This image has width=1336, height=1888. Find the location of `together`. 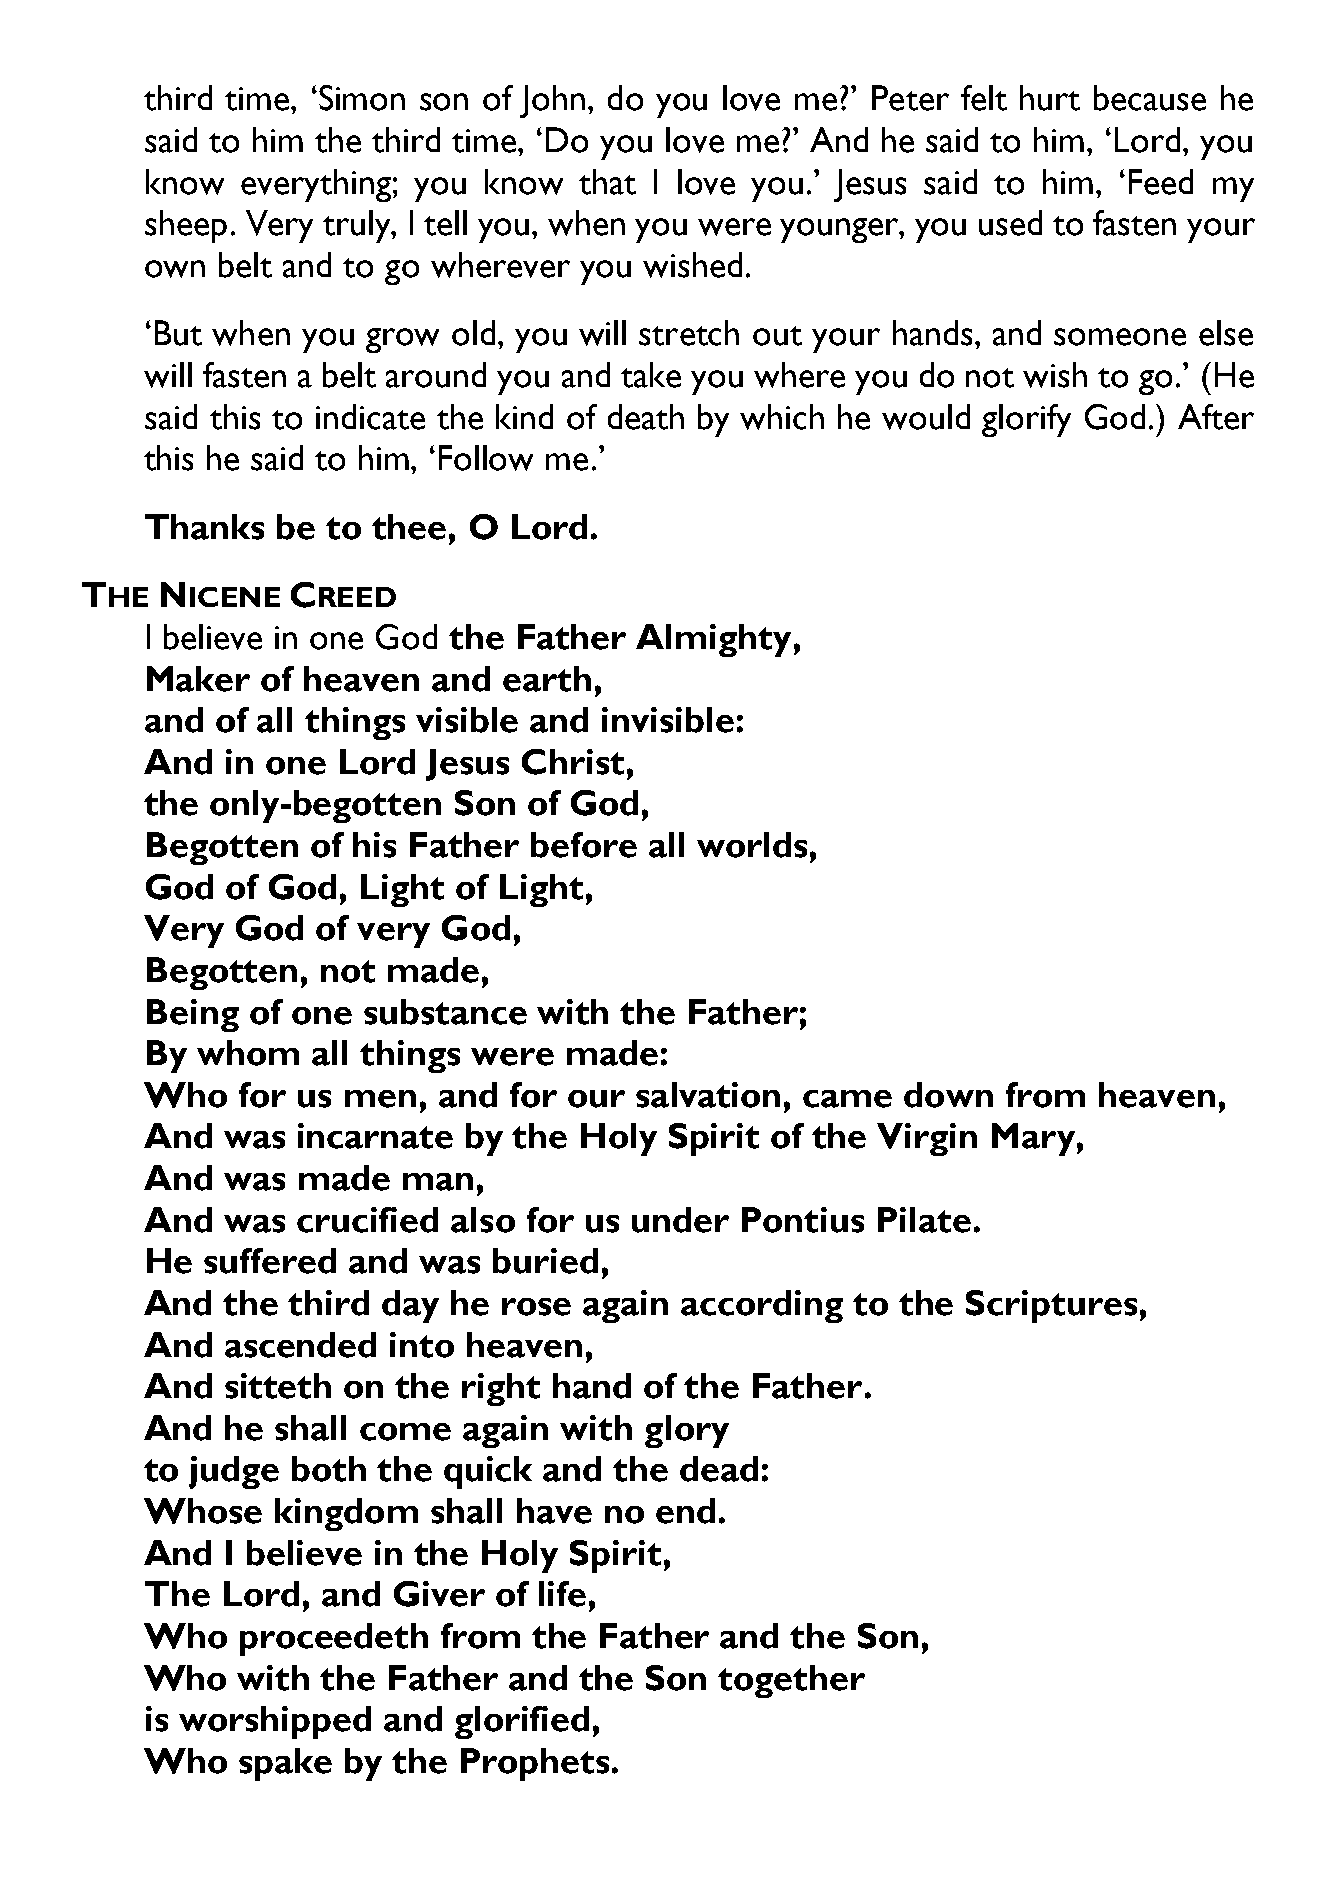

together is located at coordinates (791, 1681).
